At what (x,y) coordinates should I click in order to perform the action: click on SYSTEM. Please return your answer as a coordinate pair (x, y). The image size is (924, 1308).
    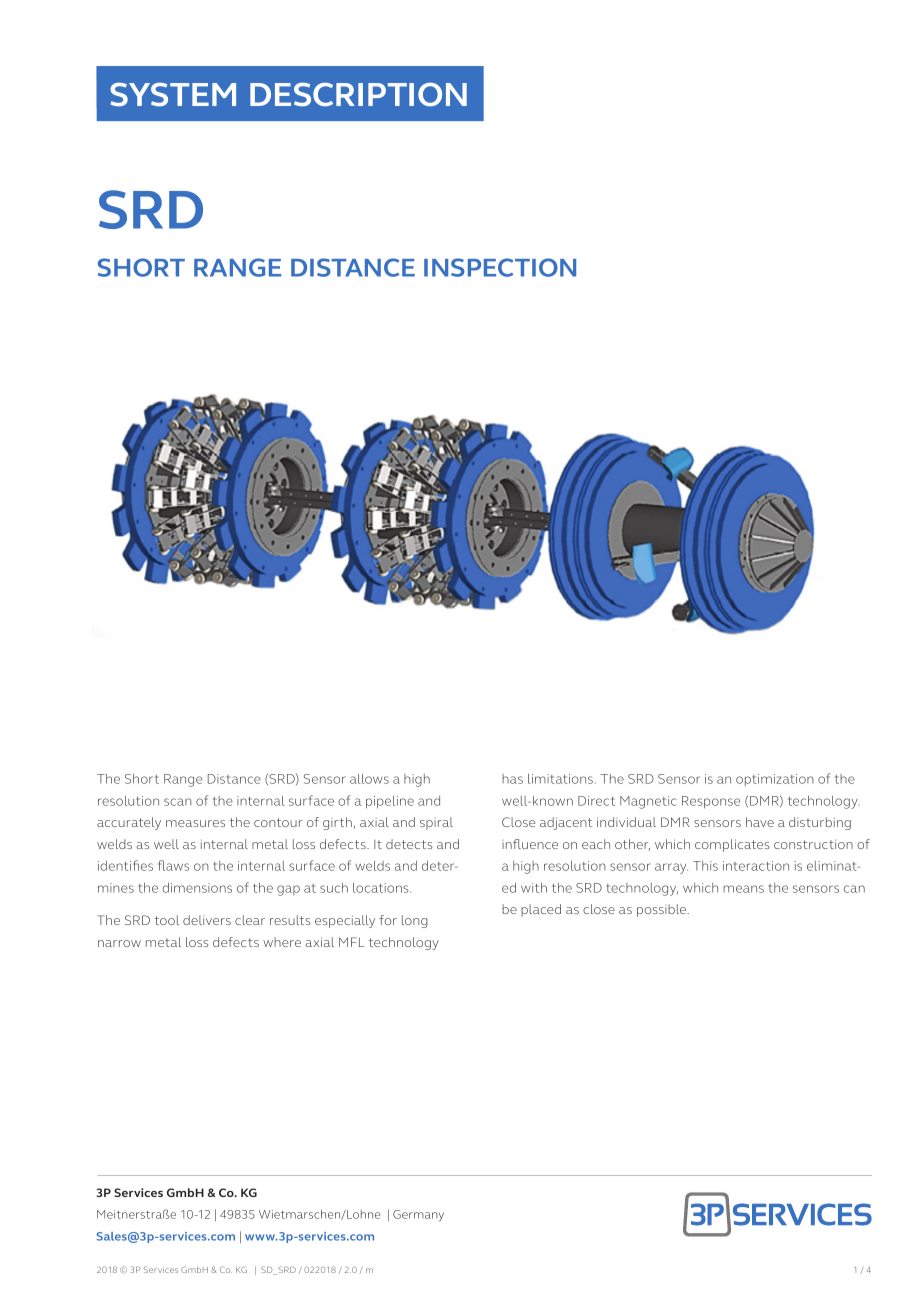
    Looking at the image, I should click on (173, 94).
